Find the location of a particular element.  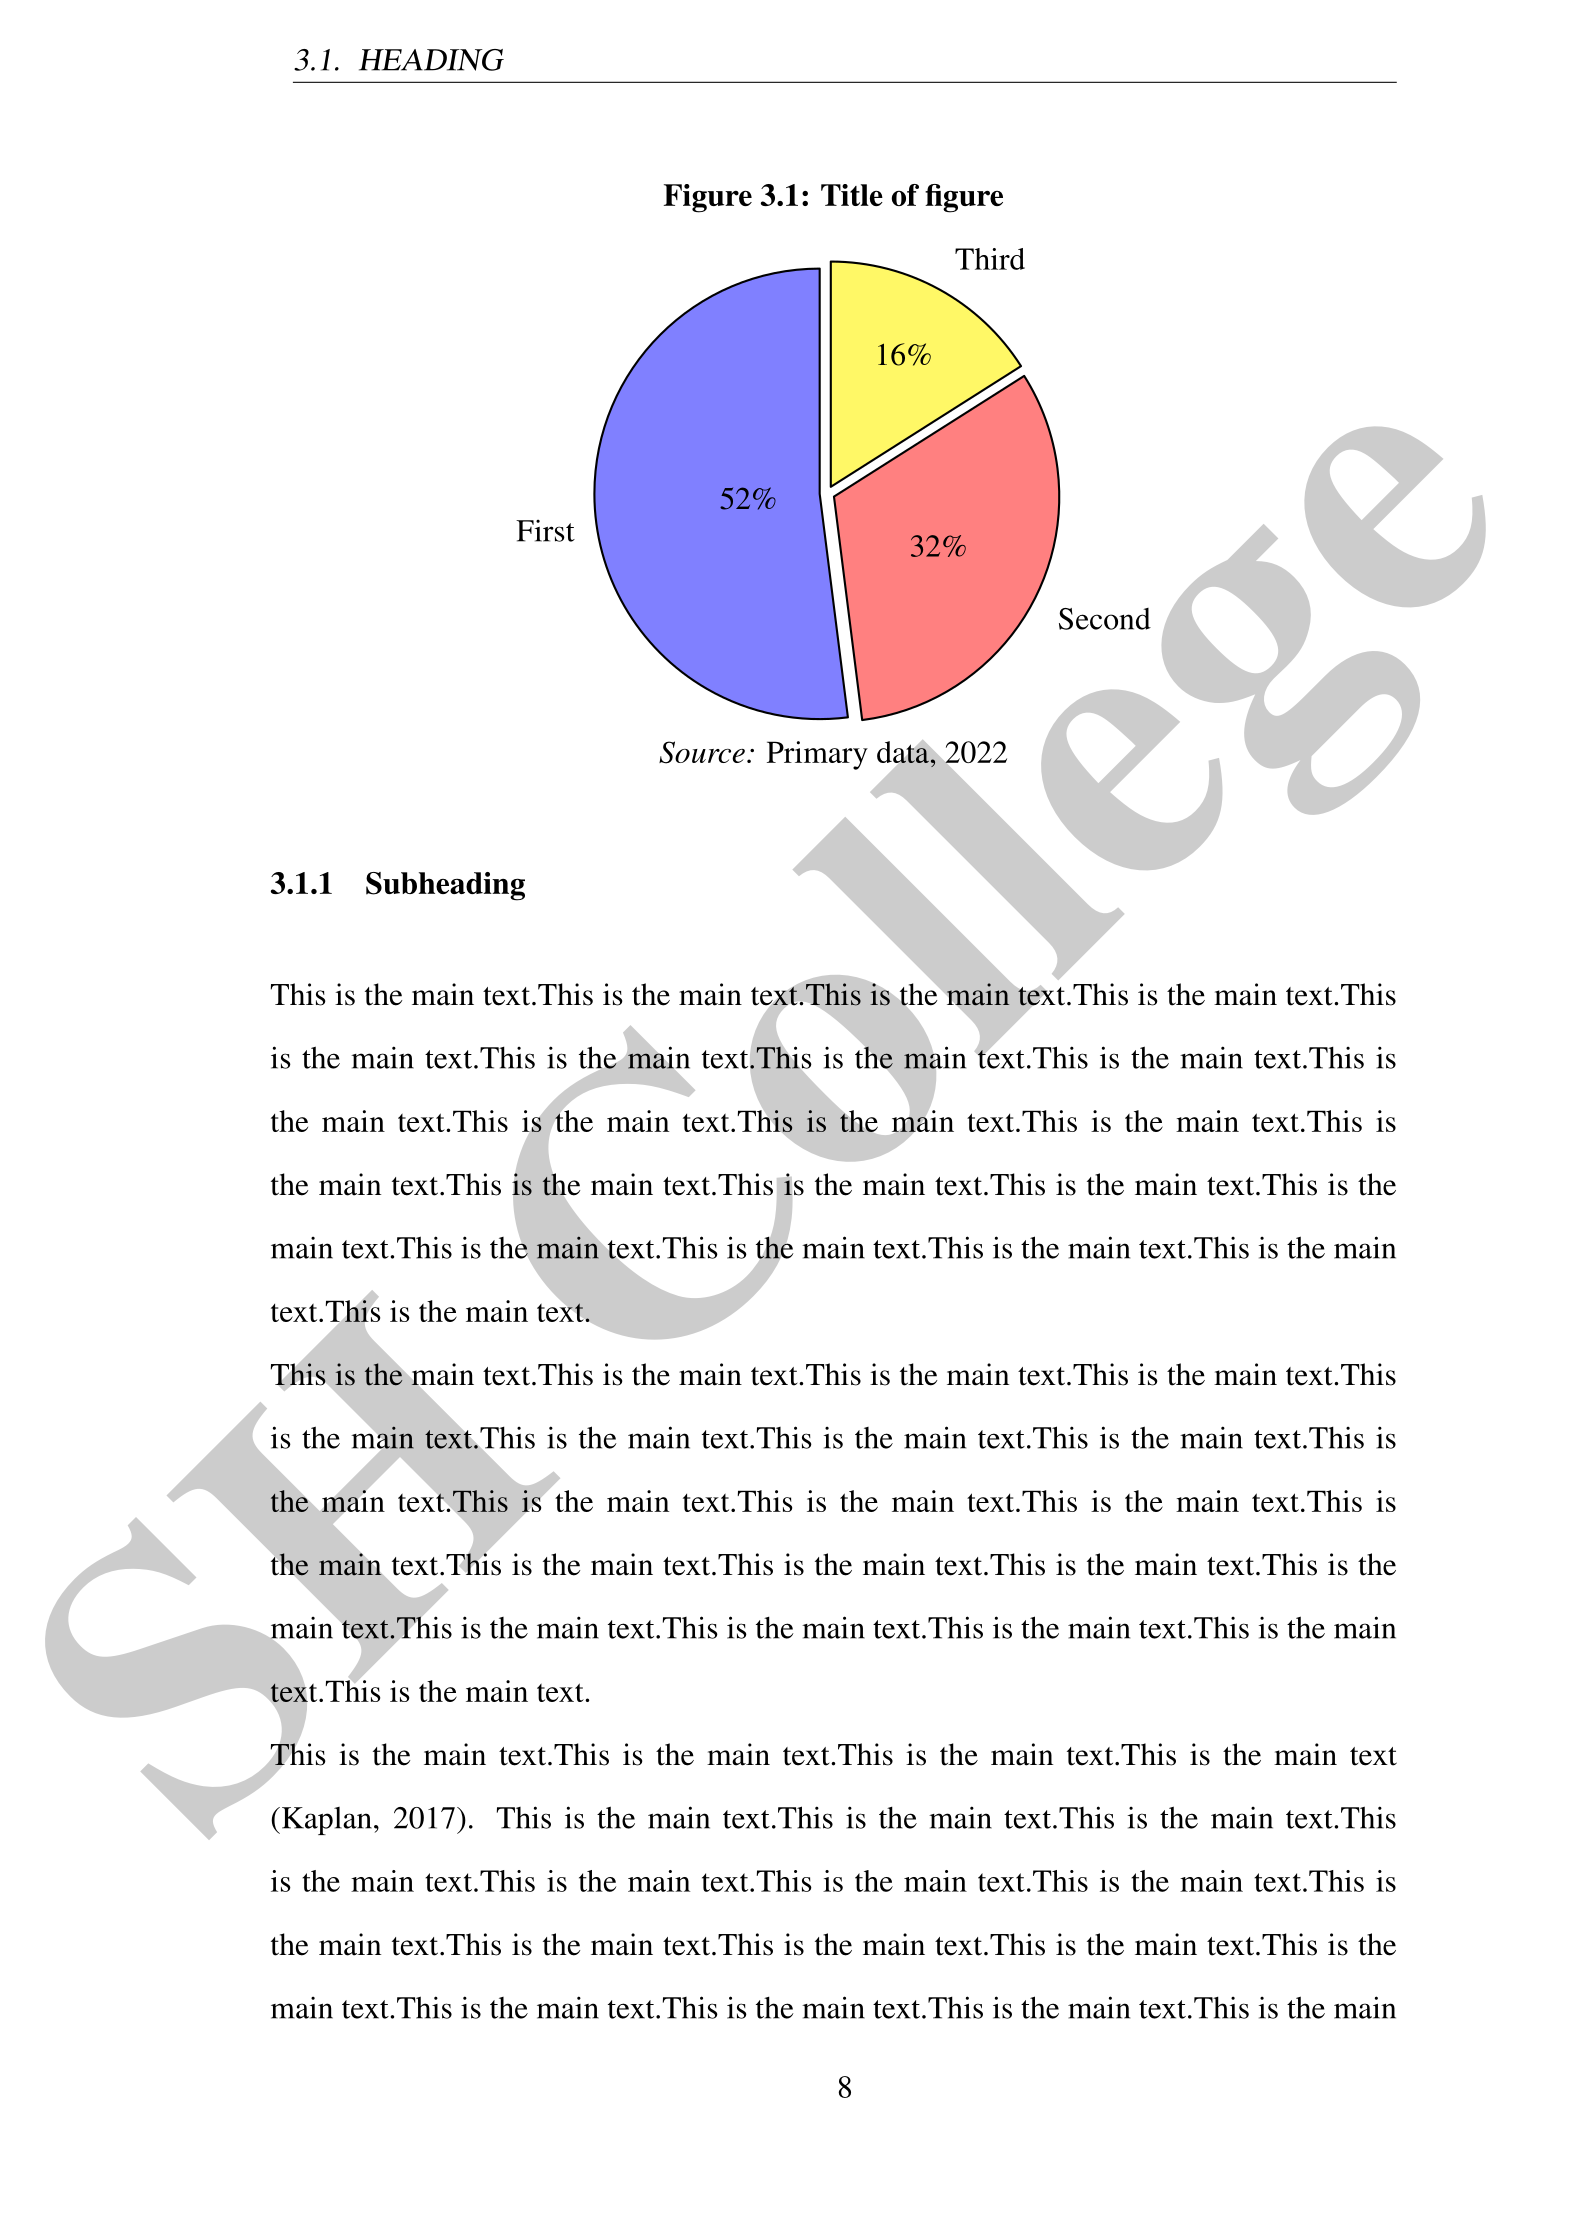

First is located at coordinates (545, 531).
